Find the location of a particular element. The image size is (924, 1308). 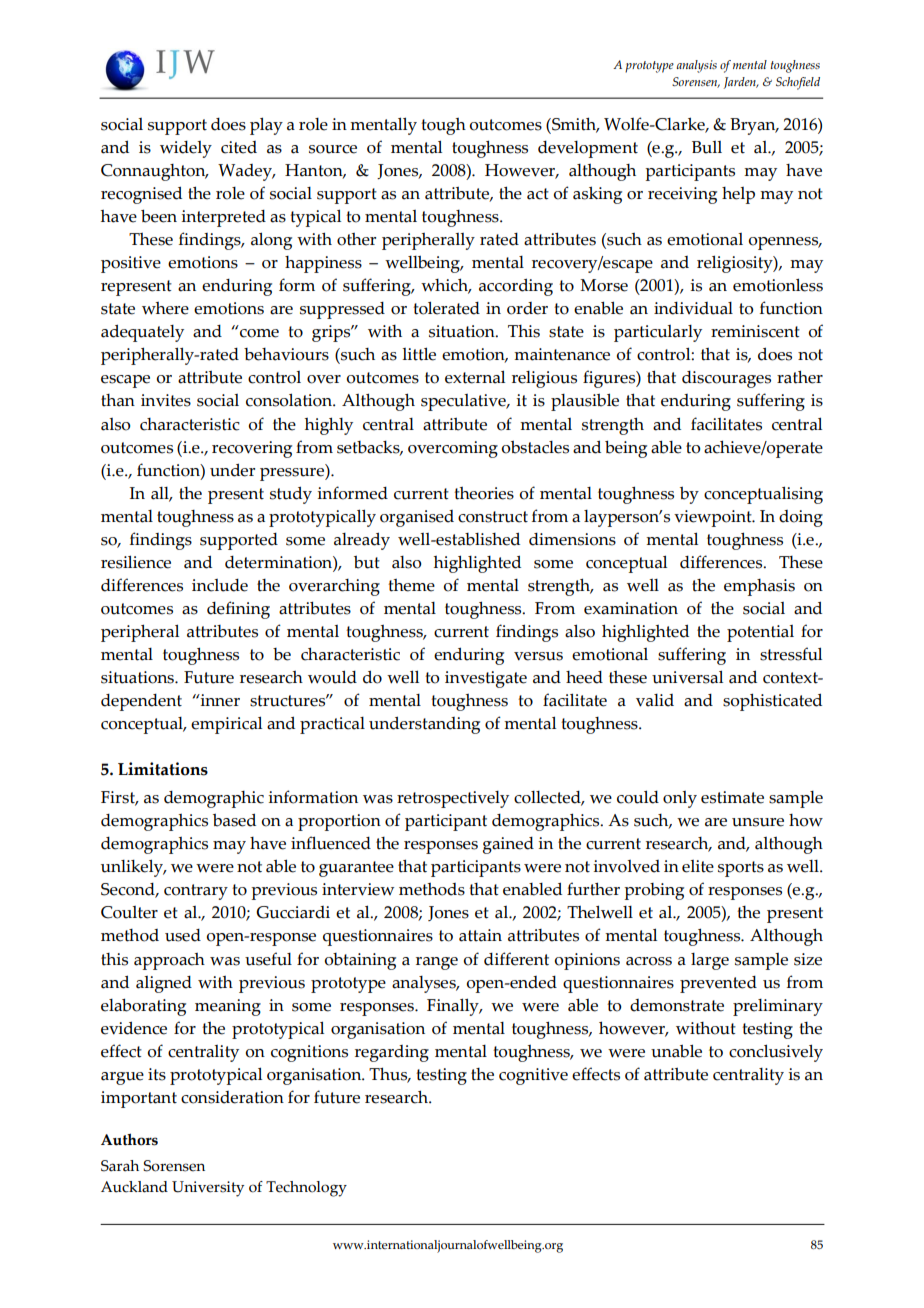

Bryan is located at coordinates (754, 126).
